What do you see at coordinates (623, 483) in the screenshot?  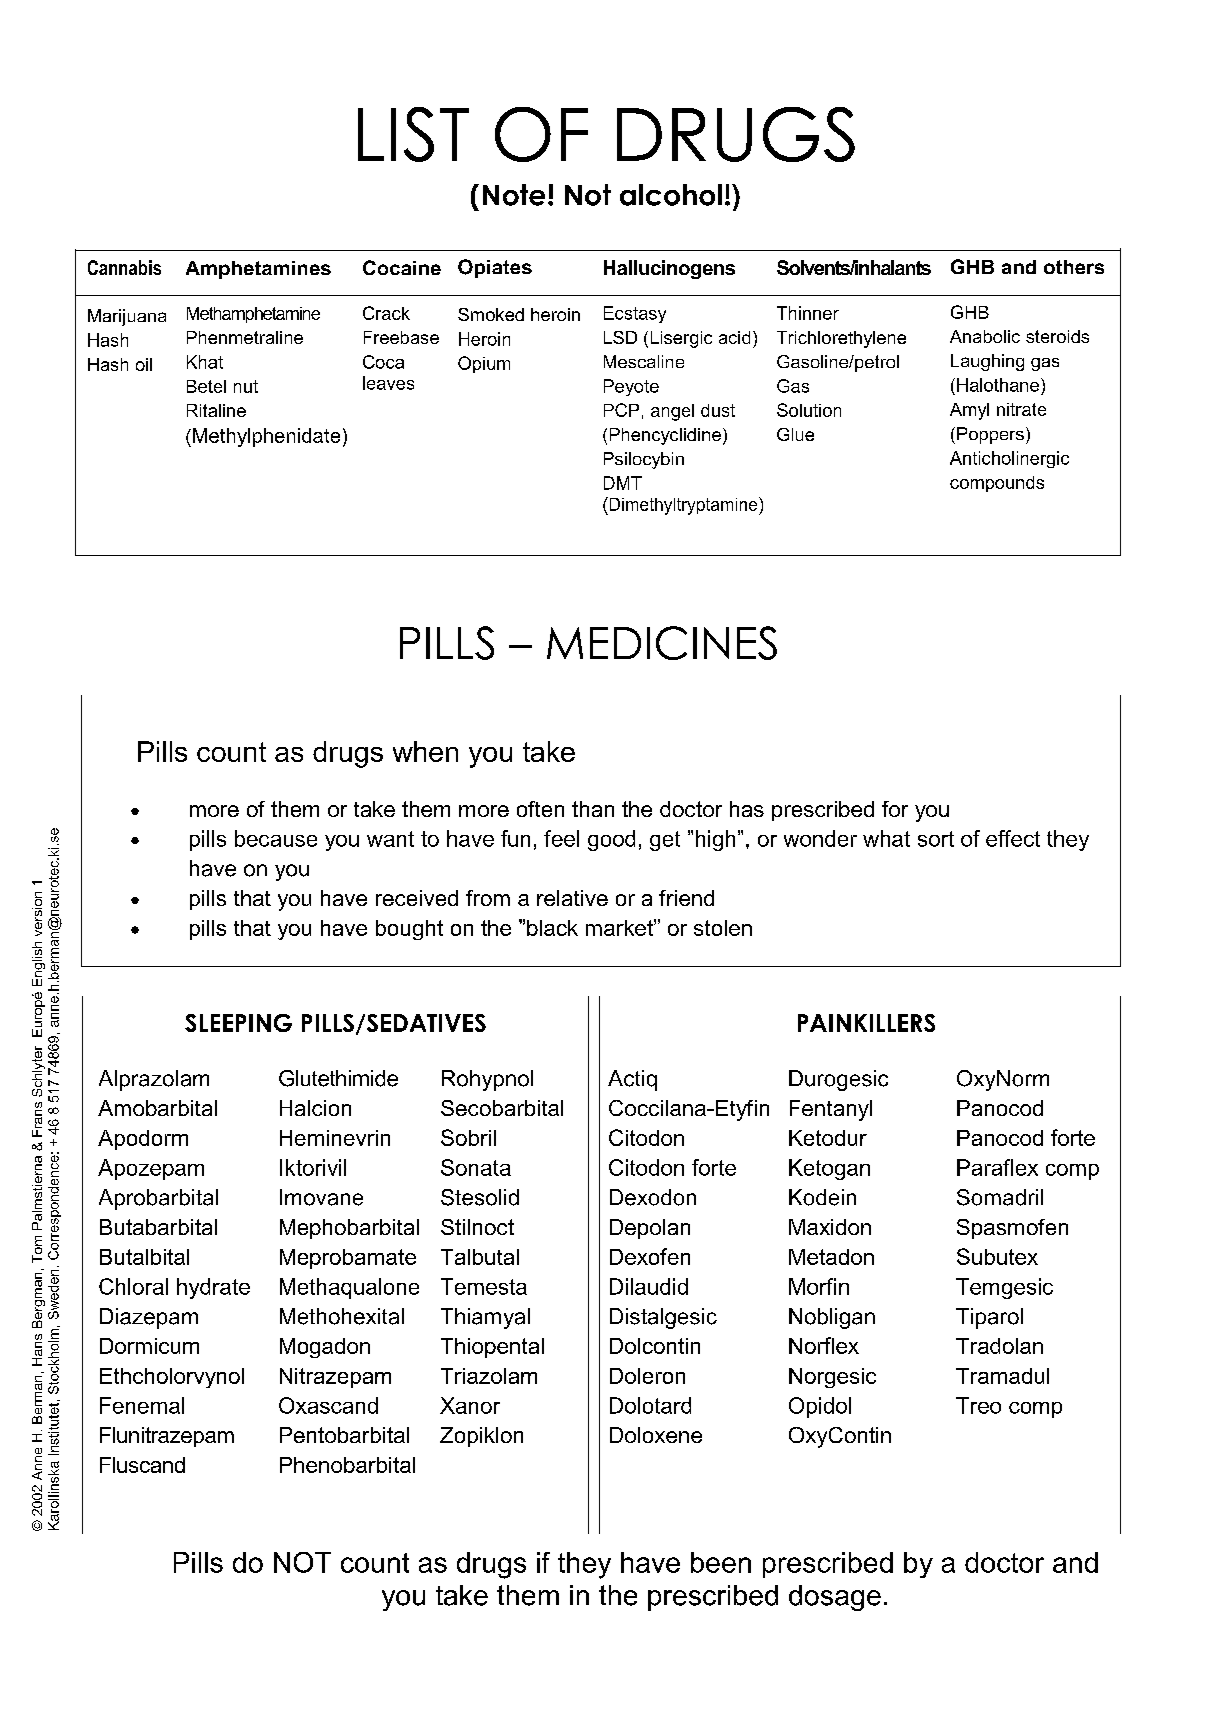 I see `DMT` at bounding box center [623, 483].
